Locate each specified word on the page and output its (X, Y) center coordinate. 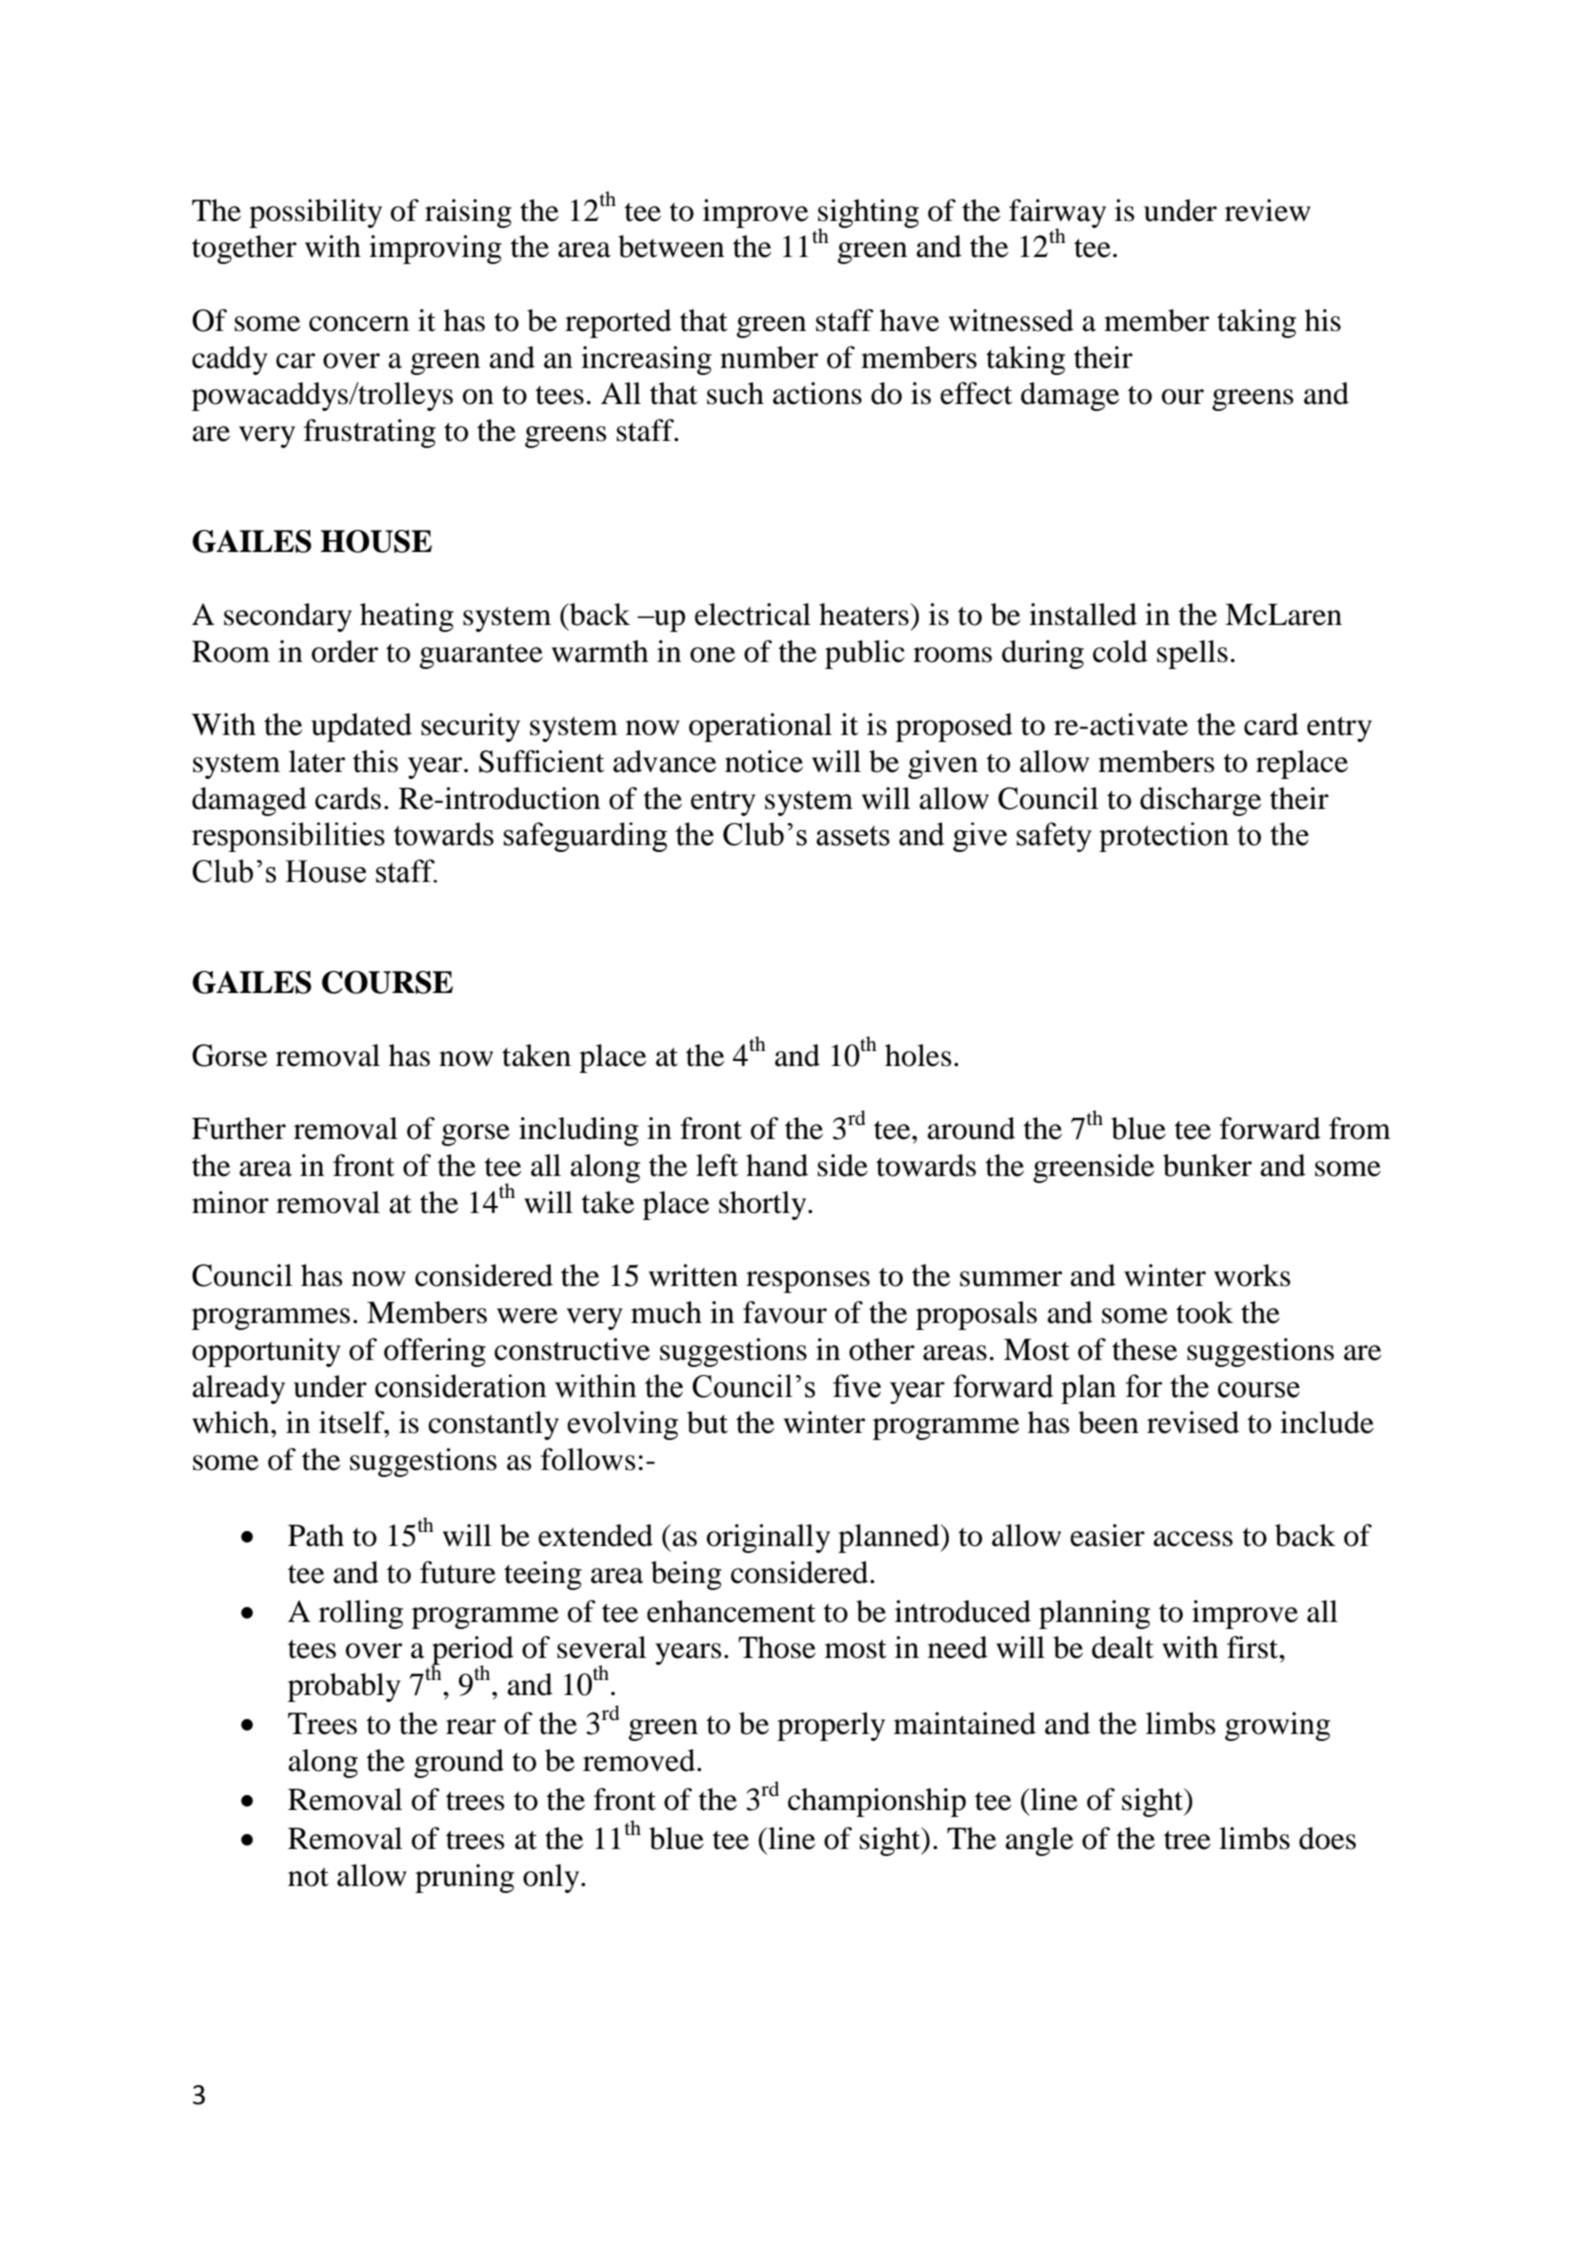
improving (435, 249)
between (671, 246)
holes (918, 1055)
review (1268, 210)
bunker (1207, 1165)
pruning (464, 1878)
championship (877, 1802)
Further (239, 1128)
